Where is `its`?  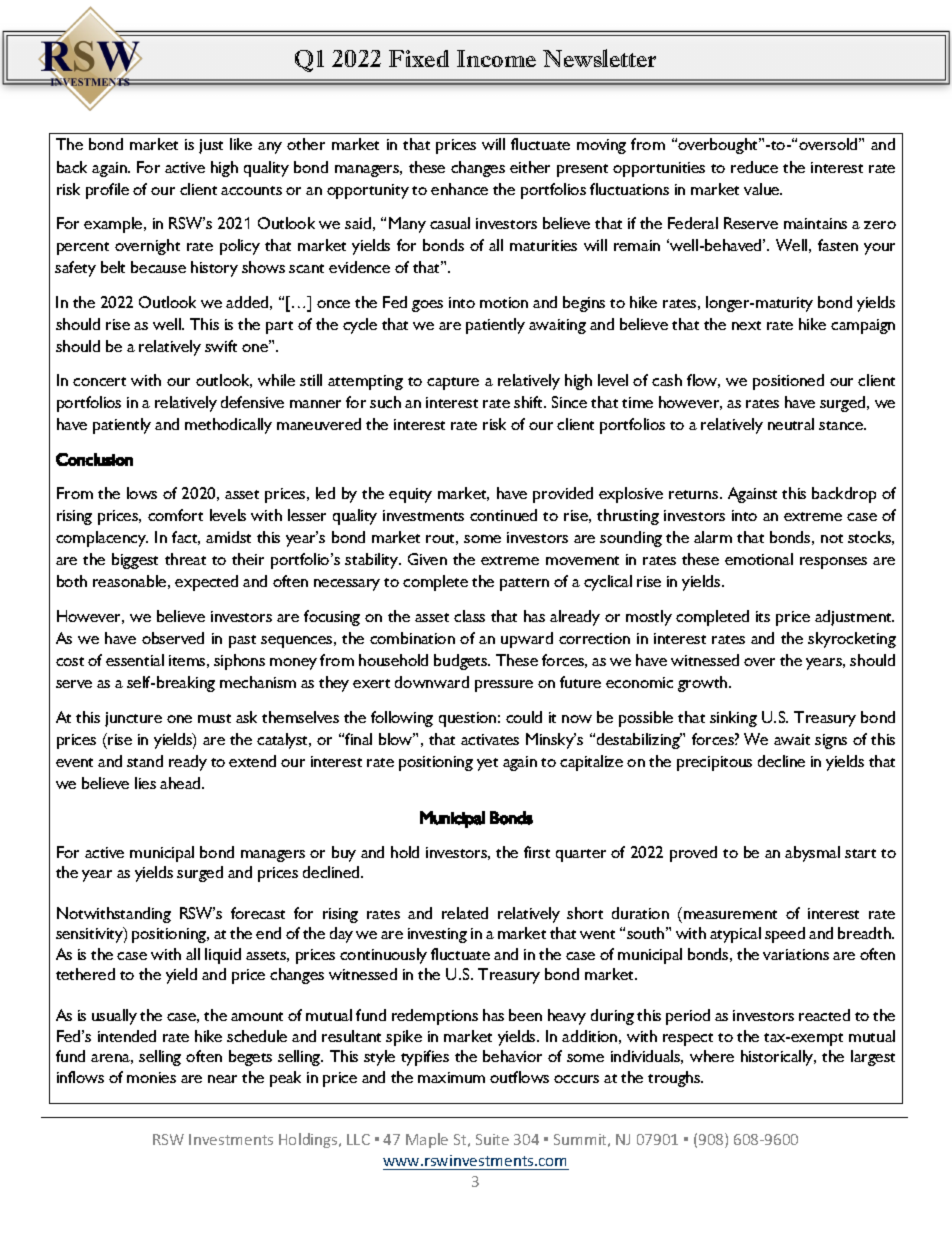
its is located at coordinates (763, 616).
